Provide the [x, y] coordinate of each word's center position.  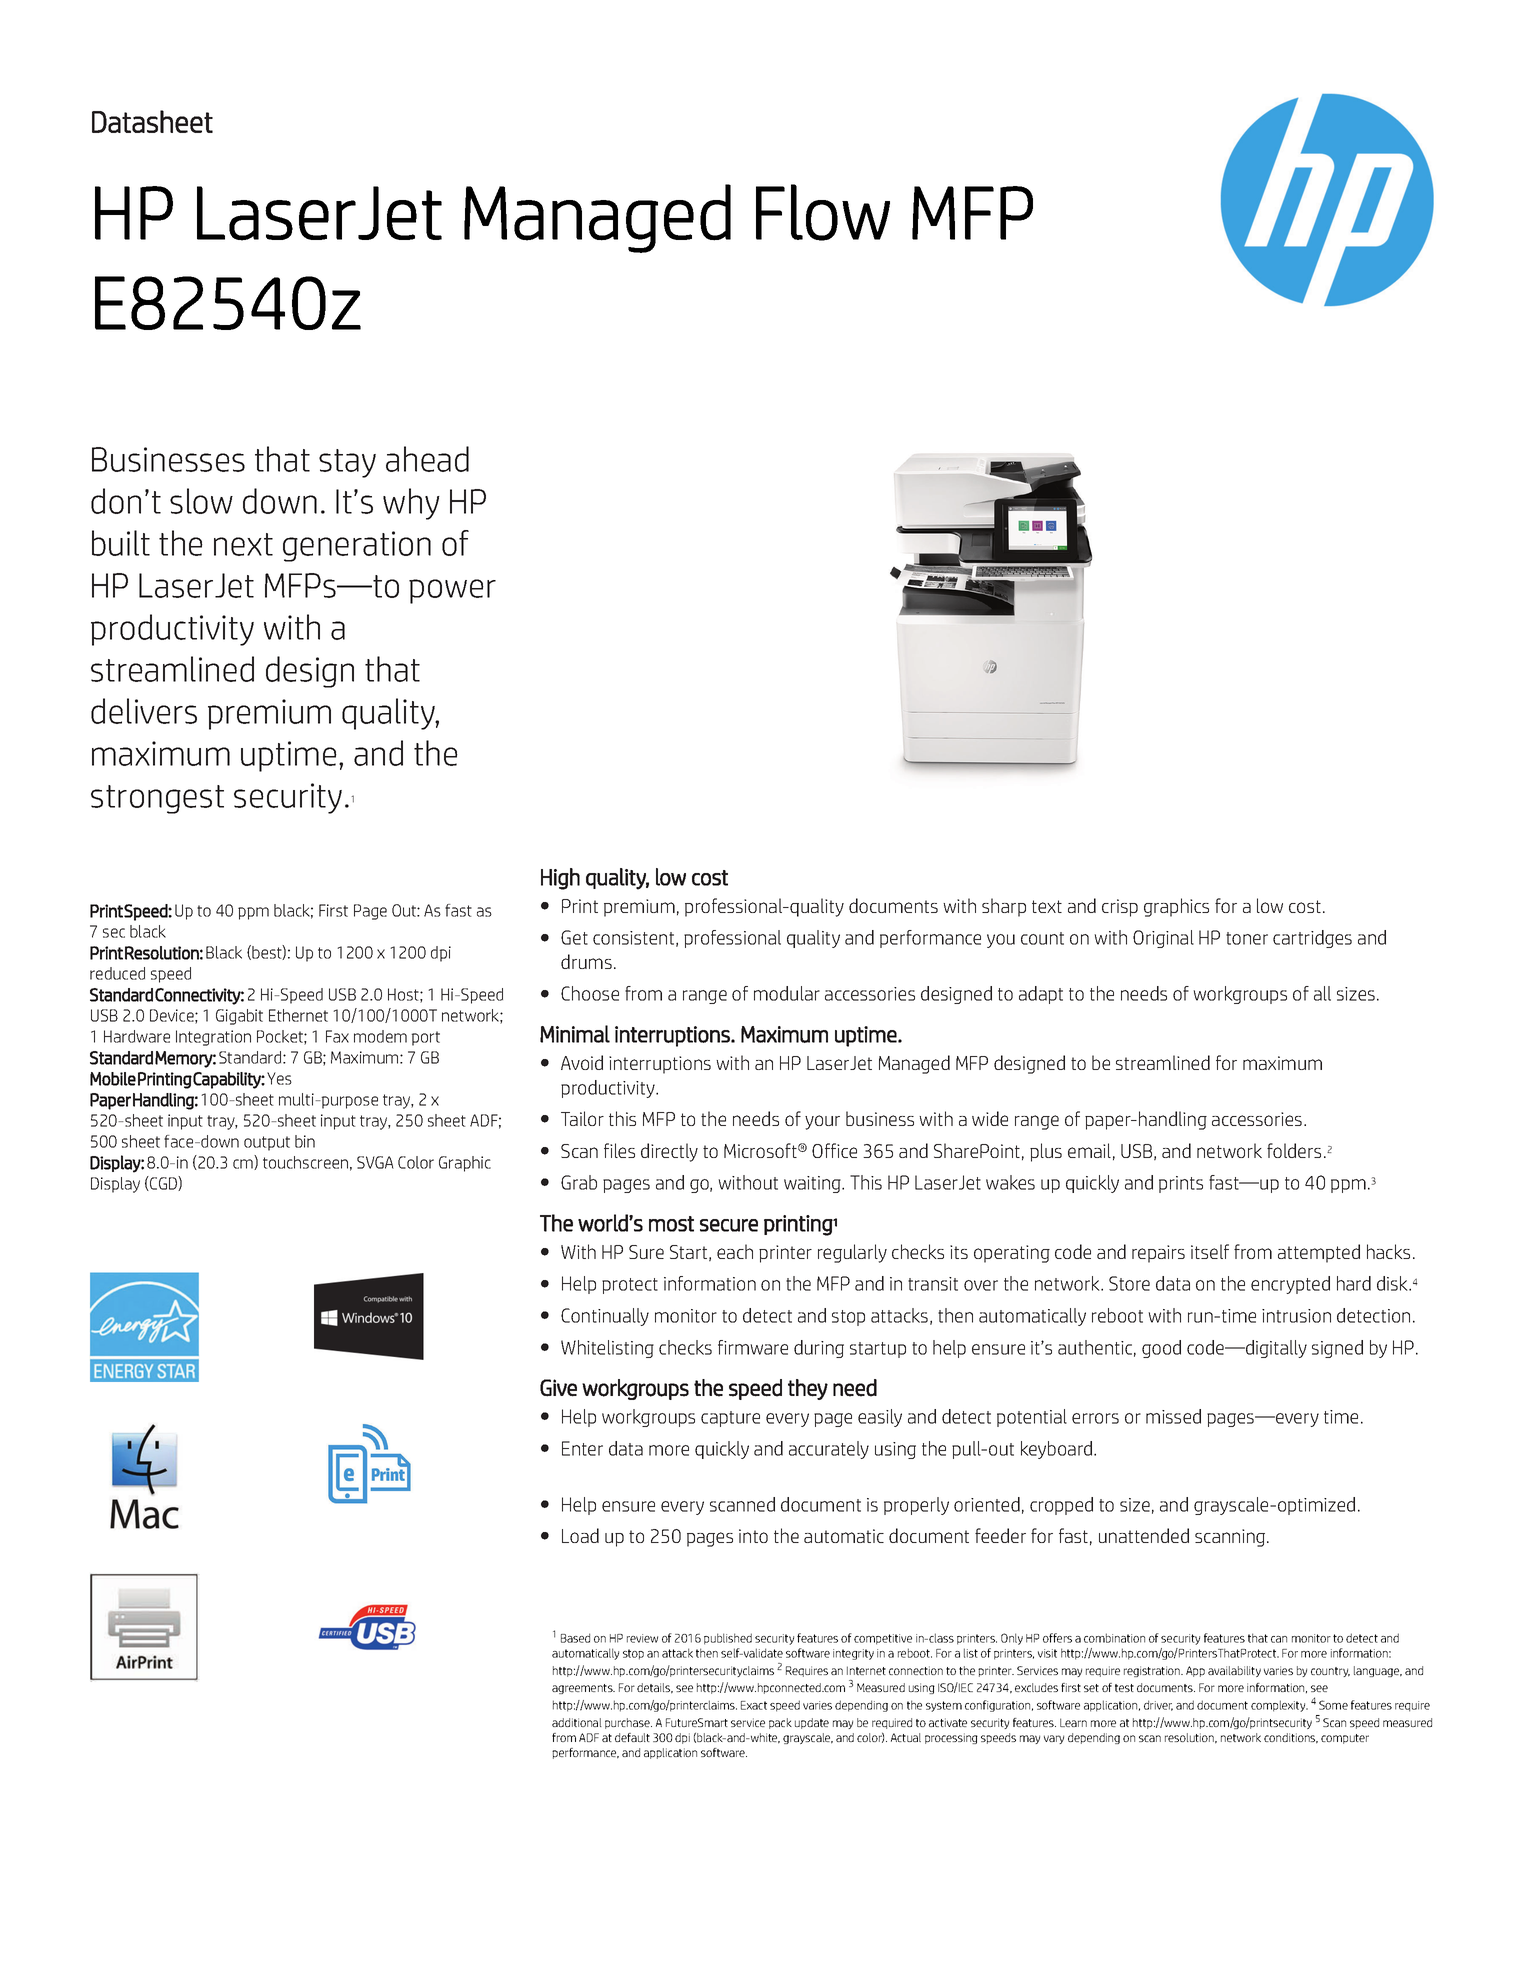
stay [347, 463]
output [267, 1143]
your [822, 1122]
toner [1247, 938]
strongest [157, 799]
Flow [823, 212]
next [243, 544]
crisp [1120, 908]
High [560, 879]
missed [1173, 1416]
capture [730, 1419]
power [452, 591]
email [1089, 1150]
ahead [427, 459]
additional [577, 1722]
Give [558, 1388]
